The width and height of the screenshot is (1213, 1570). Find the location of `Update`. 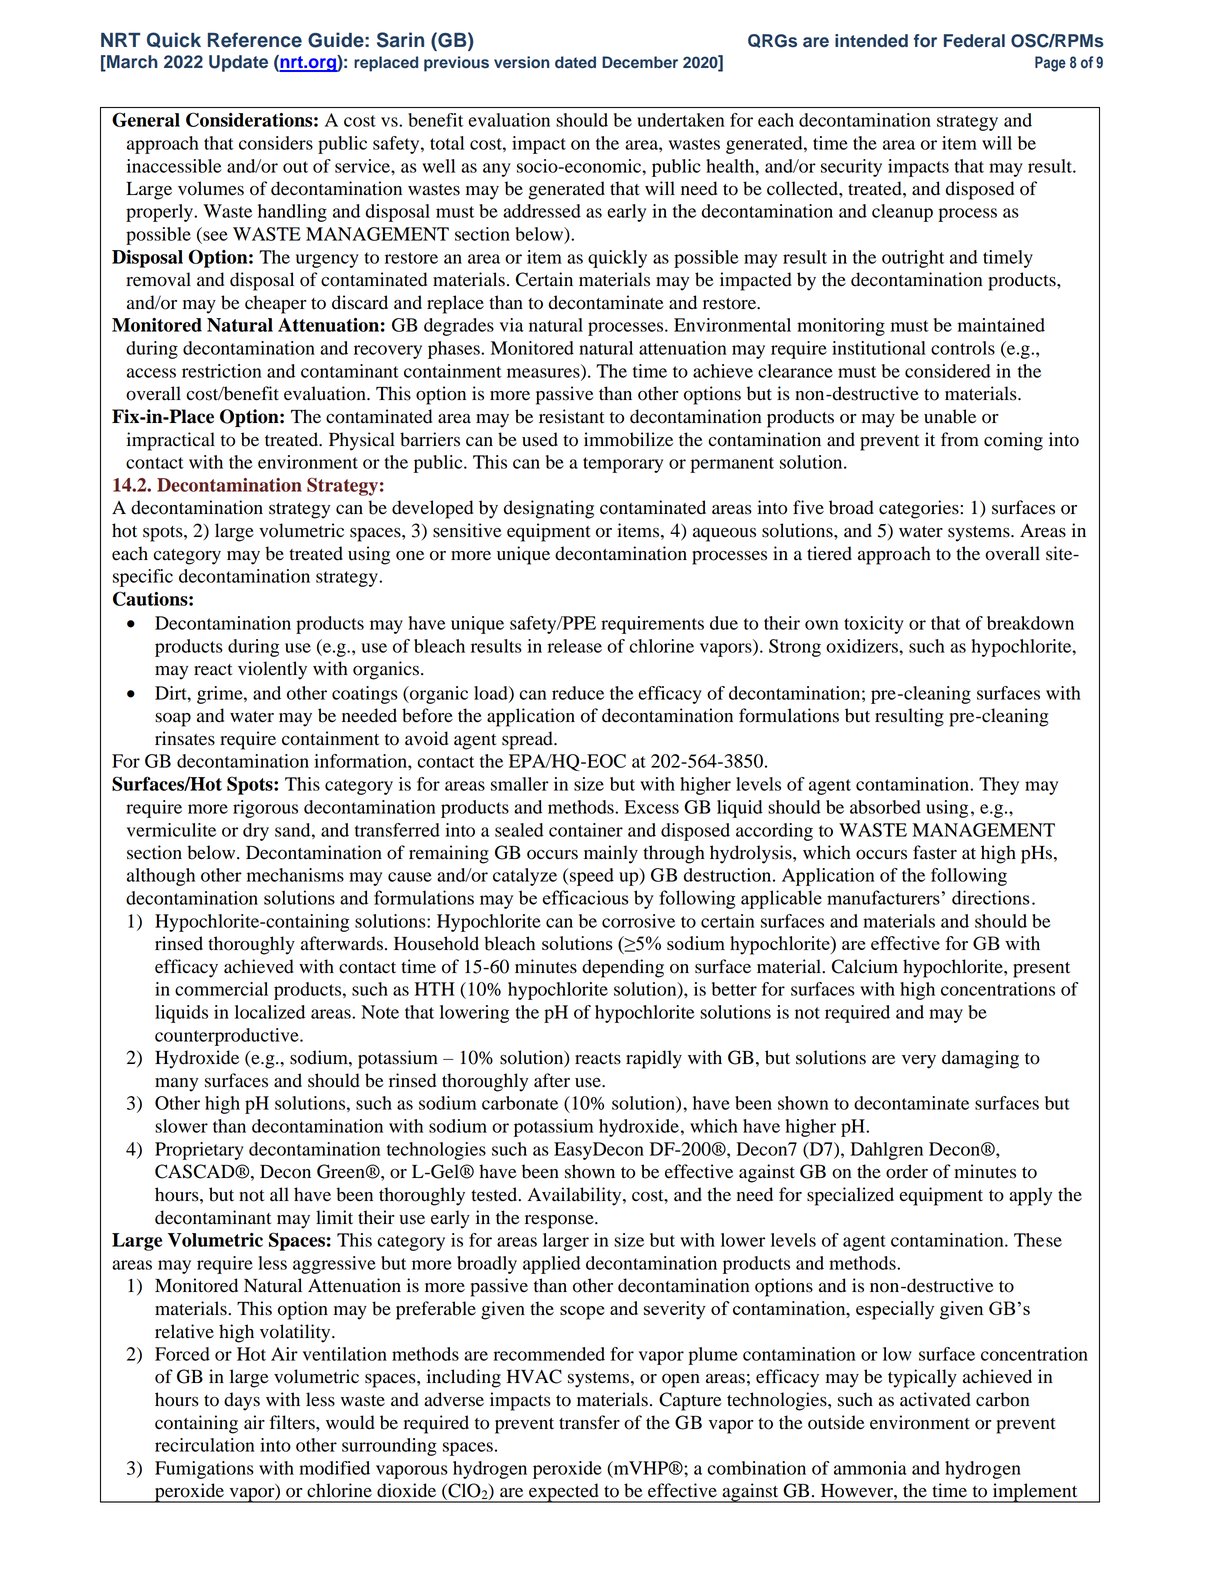

Update is located at coordinates (238, 63).
